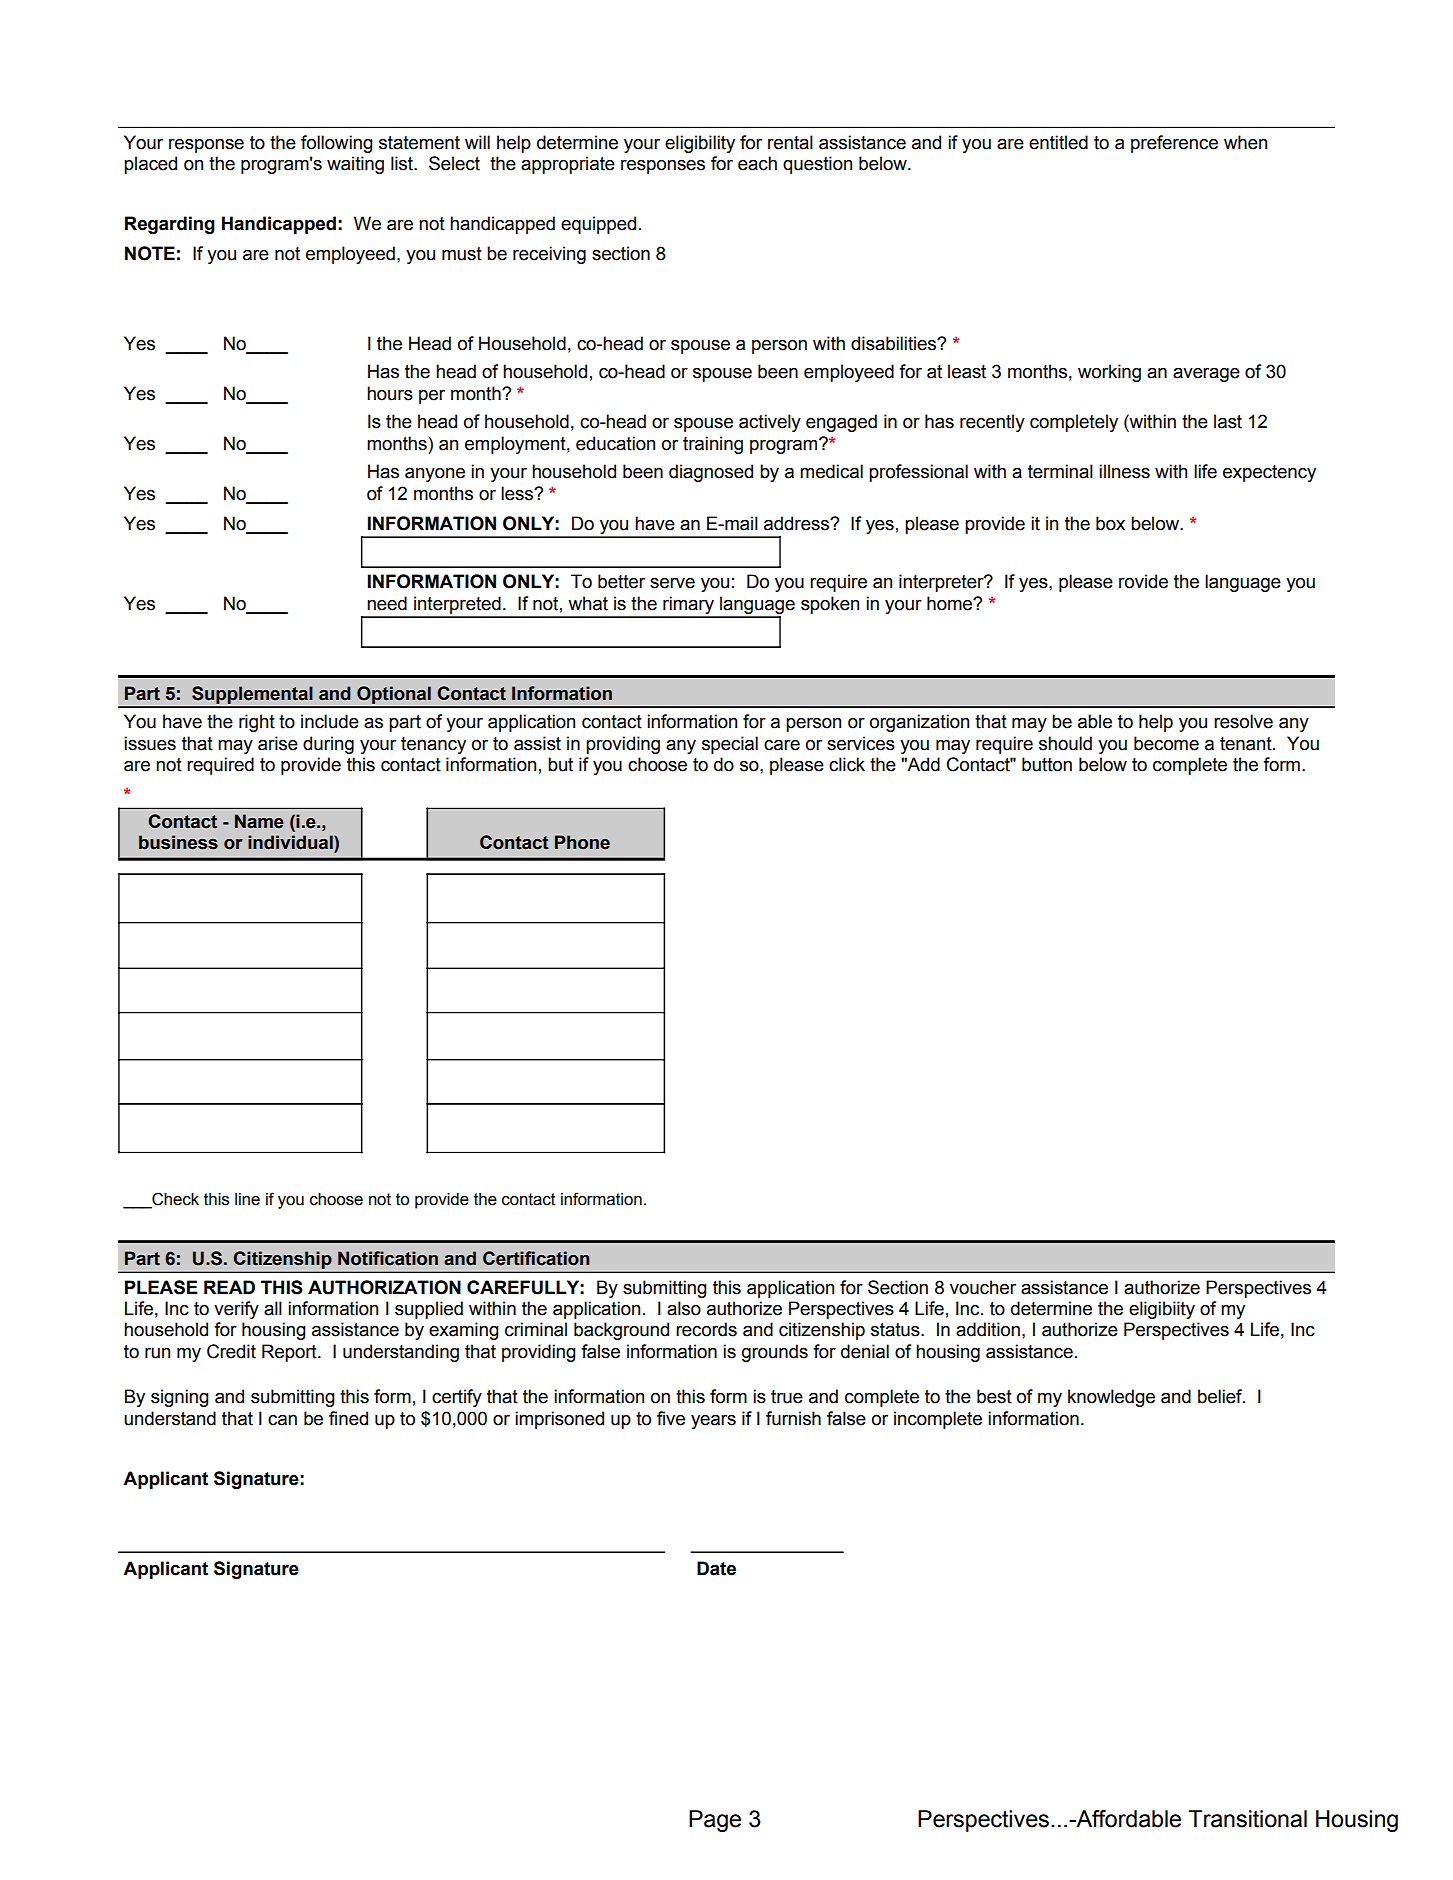 This screenshot has height=1880, width=1453. What do you see at coordinates (715, 1821) in the screenshot?
I see `Page` at bounding box center [715, 1821].
